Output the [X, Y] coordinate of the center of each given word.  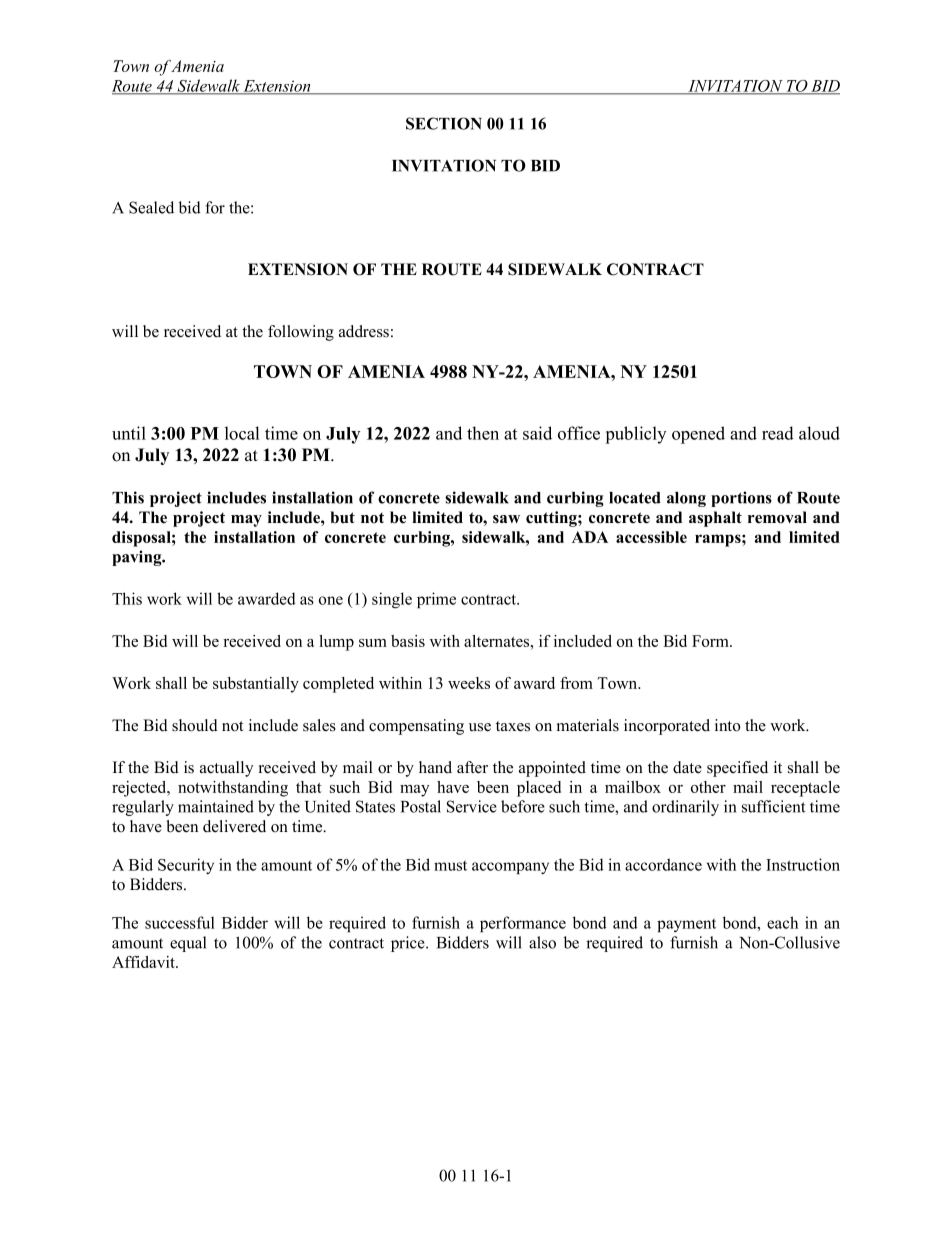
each [782, 922]
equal [188, 944]
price [409, 944]
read [778, 433]
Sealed [151, 207]
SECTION [444, 123]
